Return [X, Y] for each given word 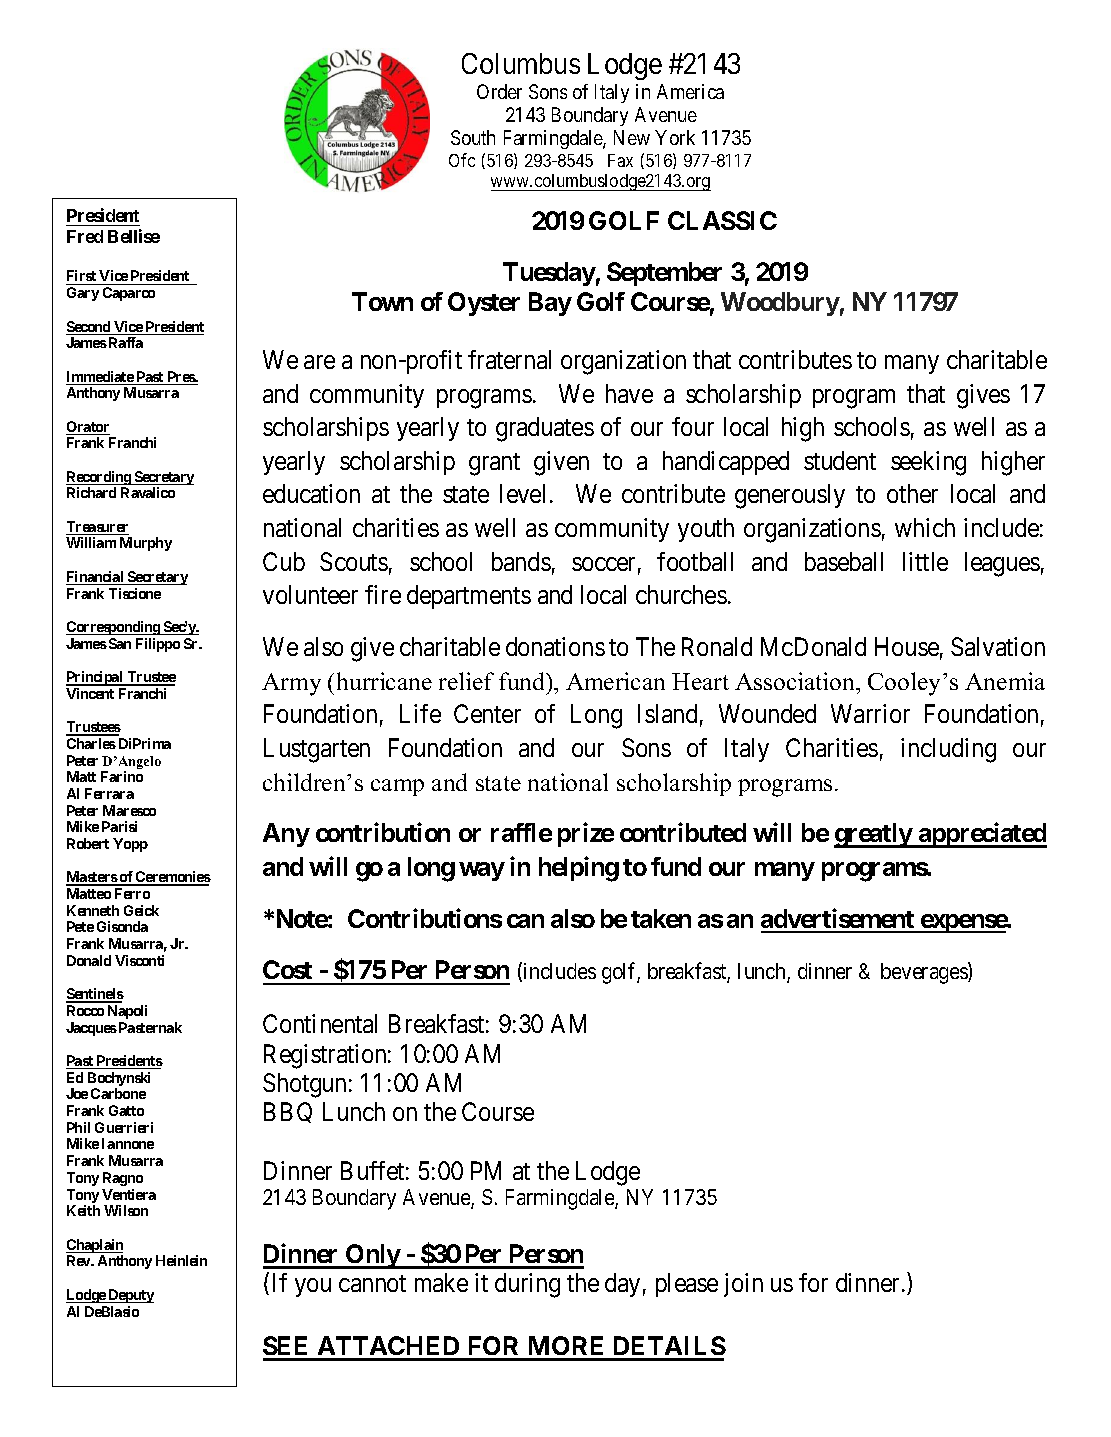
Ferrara [109, 793]
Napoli [127, 1012]
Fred [85, 236]
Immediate [100, 378]
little [925, 561]
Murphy [146, 544]
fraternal [509, 359]
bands [521, 561]
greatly [873, 835]
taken [661, 918]
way [482, 871]
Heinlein [181, 1260]
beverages [925, 973]
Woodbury [780, 304]
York [675, 137]
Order [499, 91]
